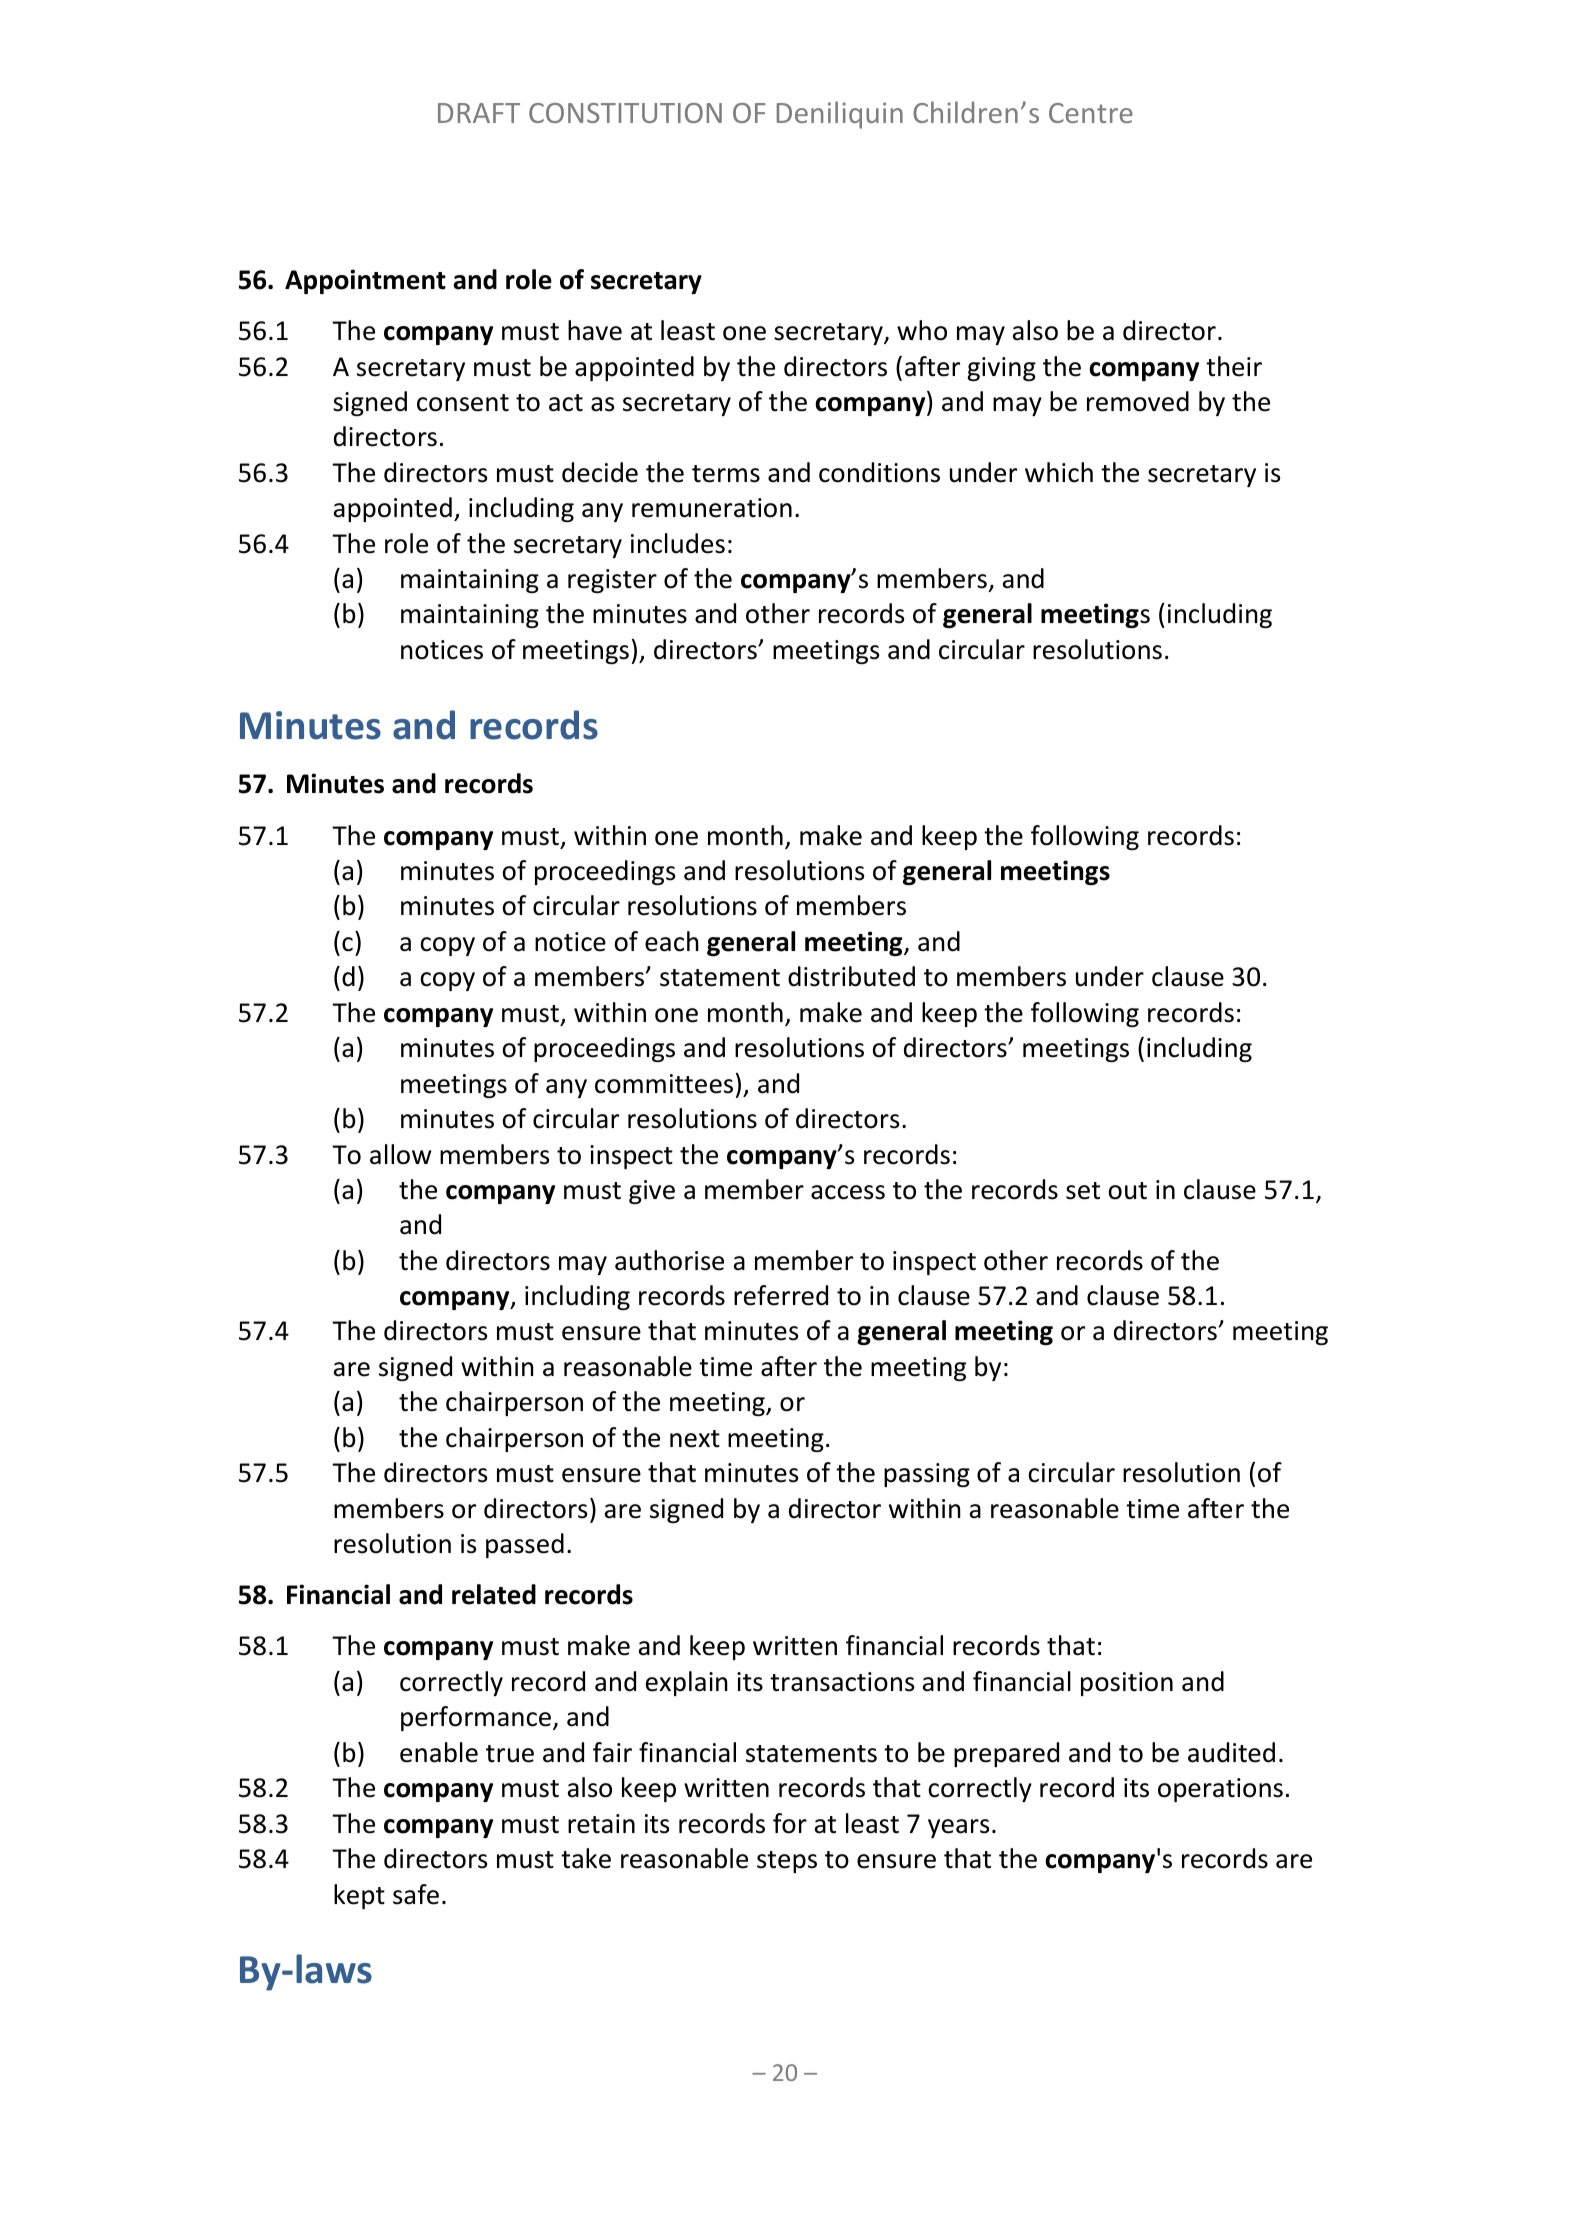 This screenshot has width=1570, height=2221. What do you see at coordinates (1059, 472) in the screenshot?
I see `which` at bounding box center [1059, 472].
